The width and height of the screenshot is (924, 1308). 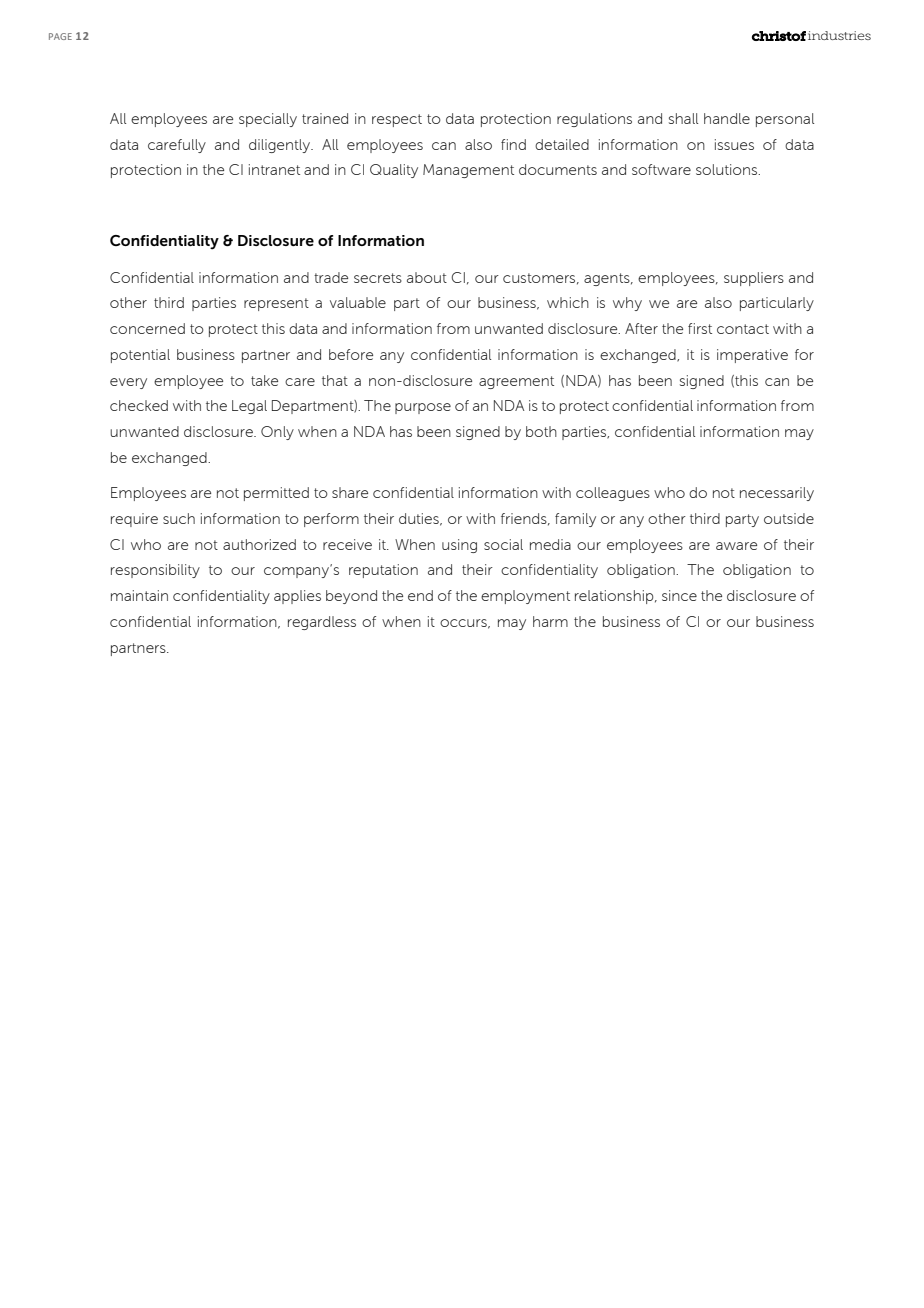 I want to click on checked, so click(x=139, y=405).
